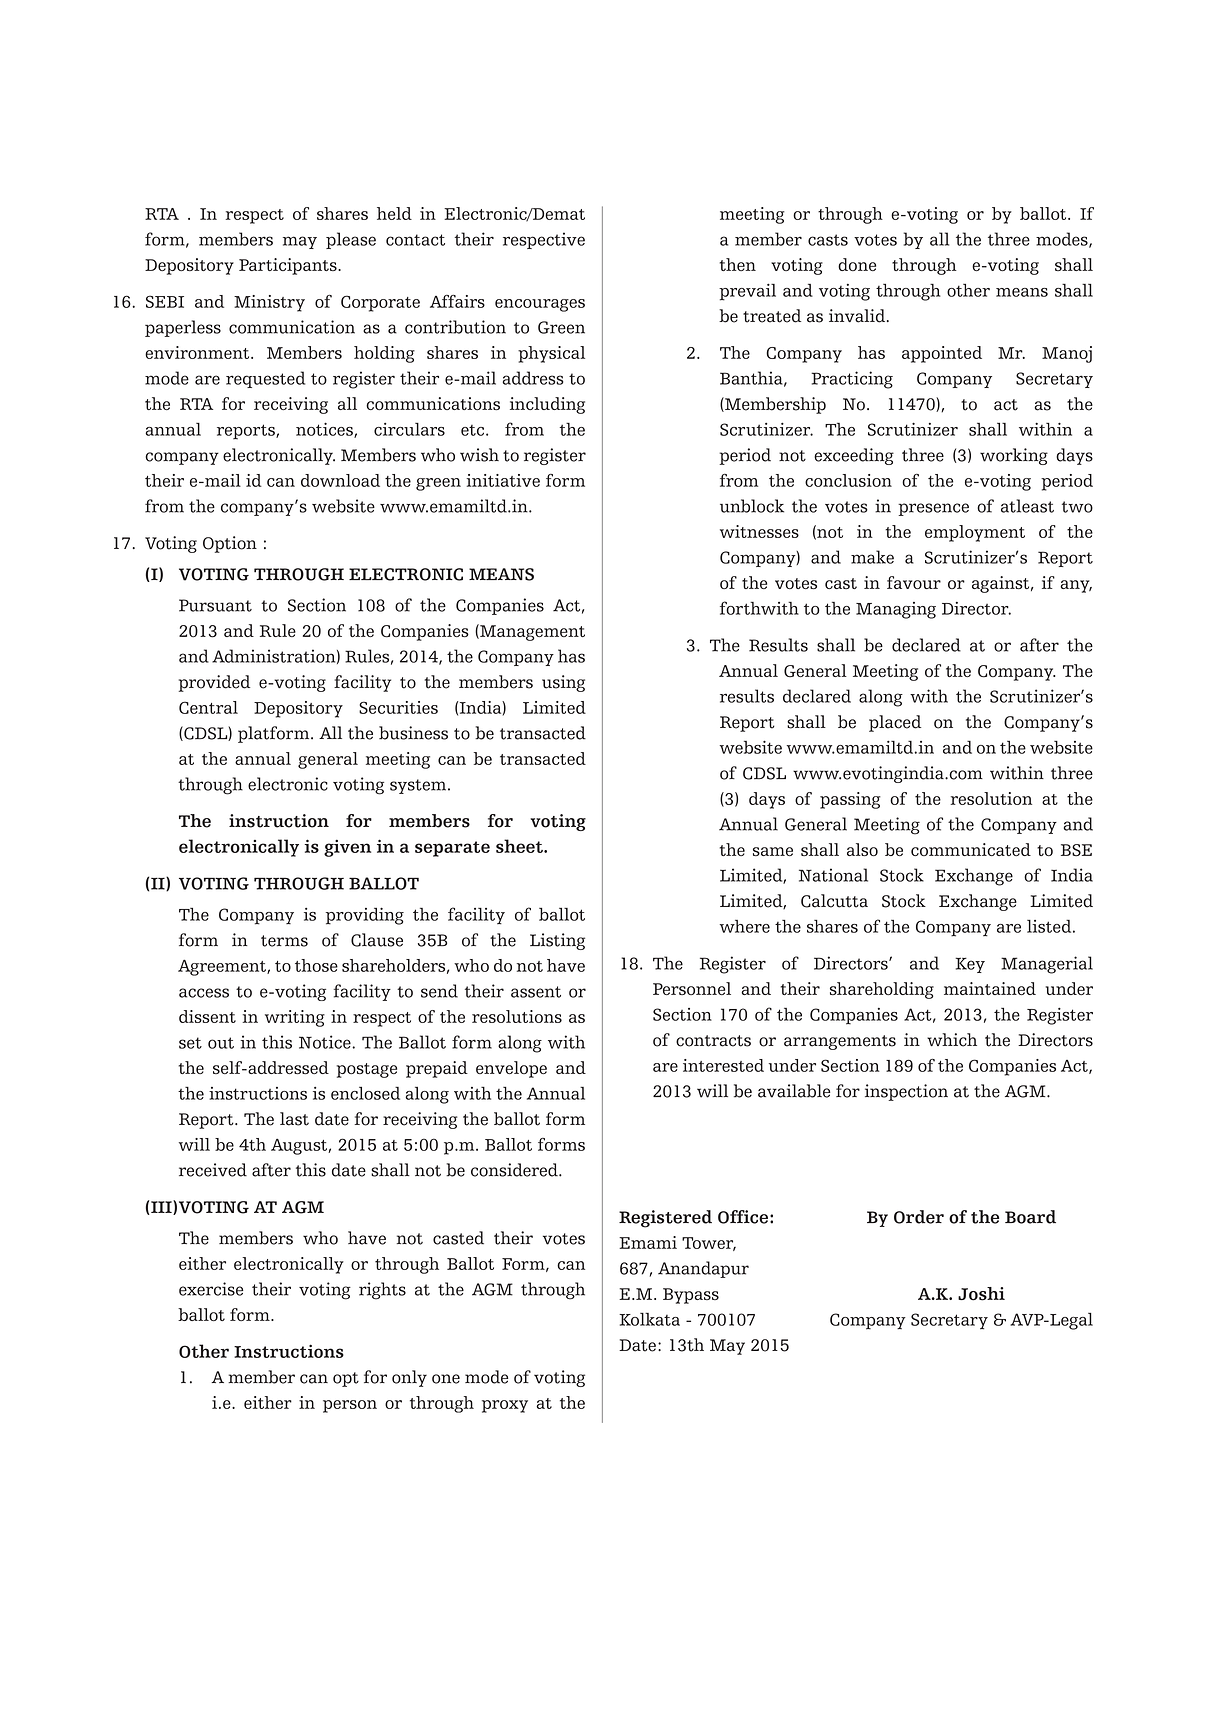  Describe the element at coordinates (857, 264) in the screenshot. I see `done` at that location.
